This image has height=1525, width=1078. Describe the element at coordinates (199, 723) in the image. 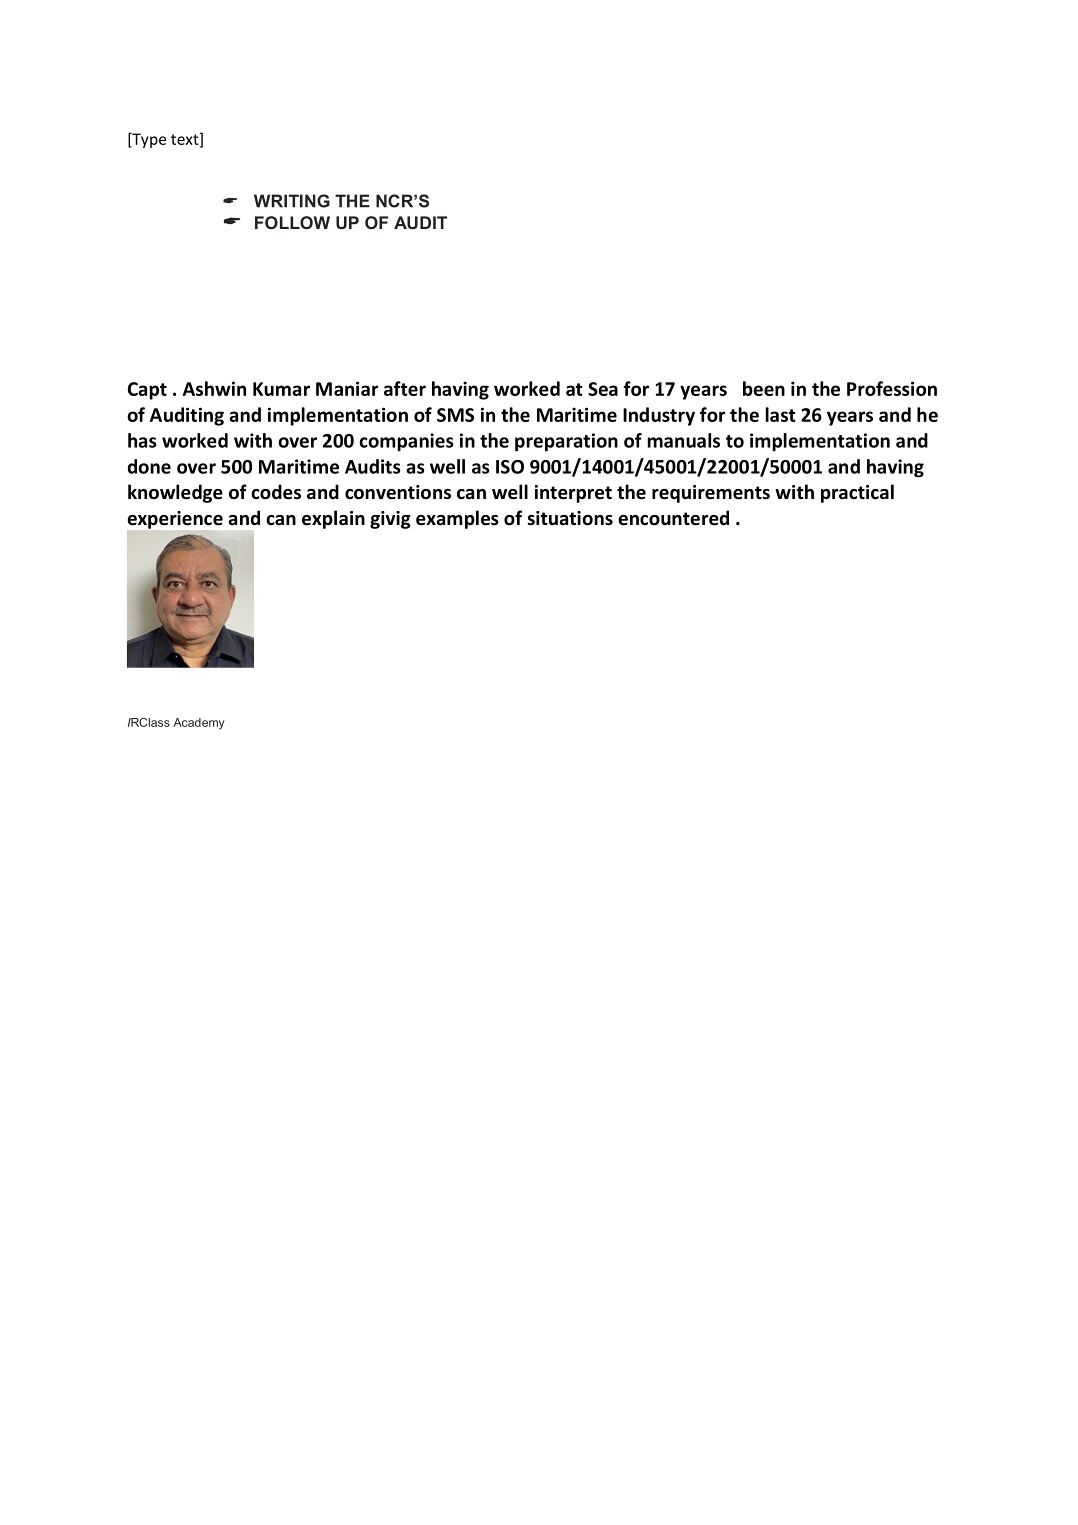

I see `Academy` at that location.
